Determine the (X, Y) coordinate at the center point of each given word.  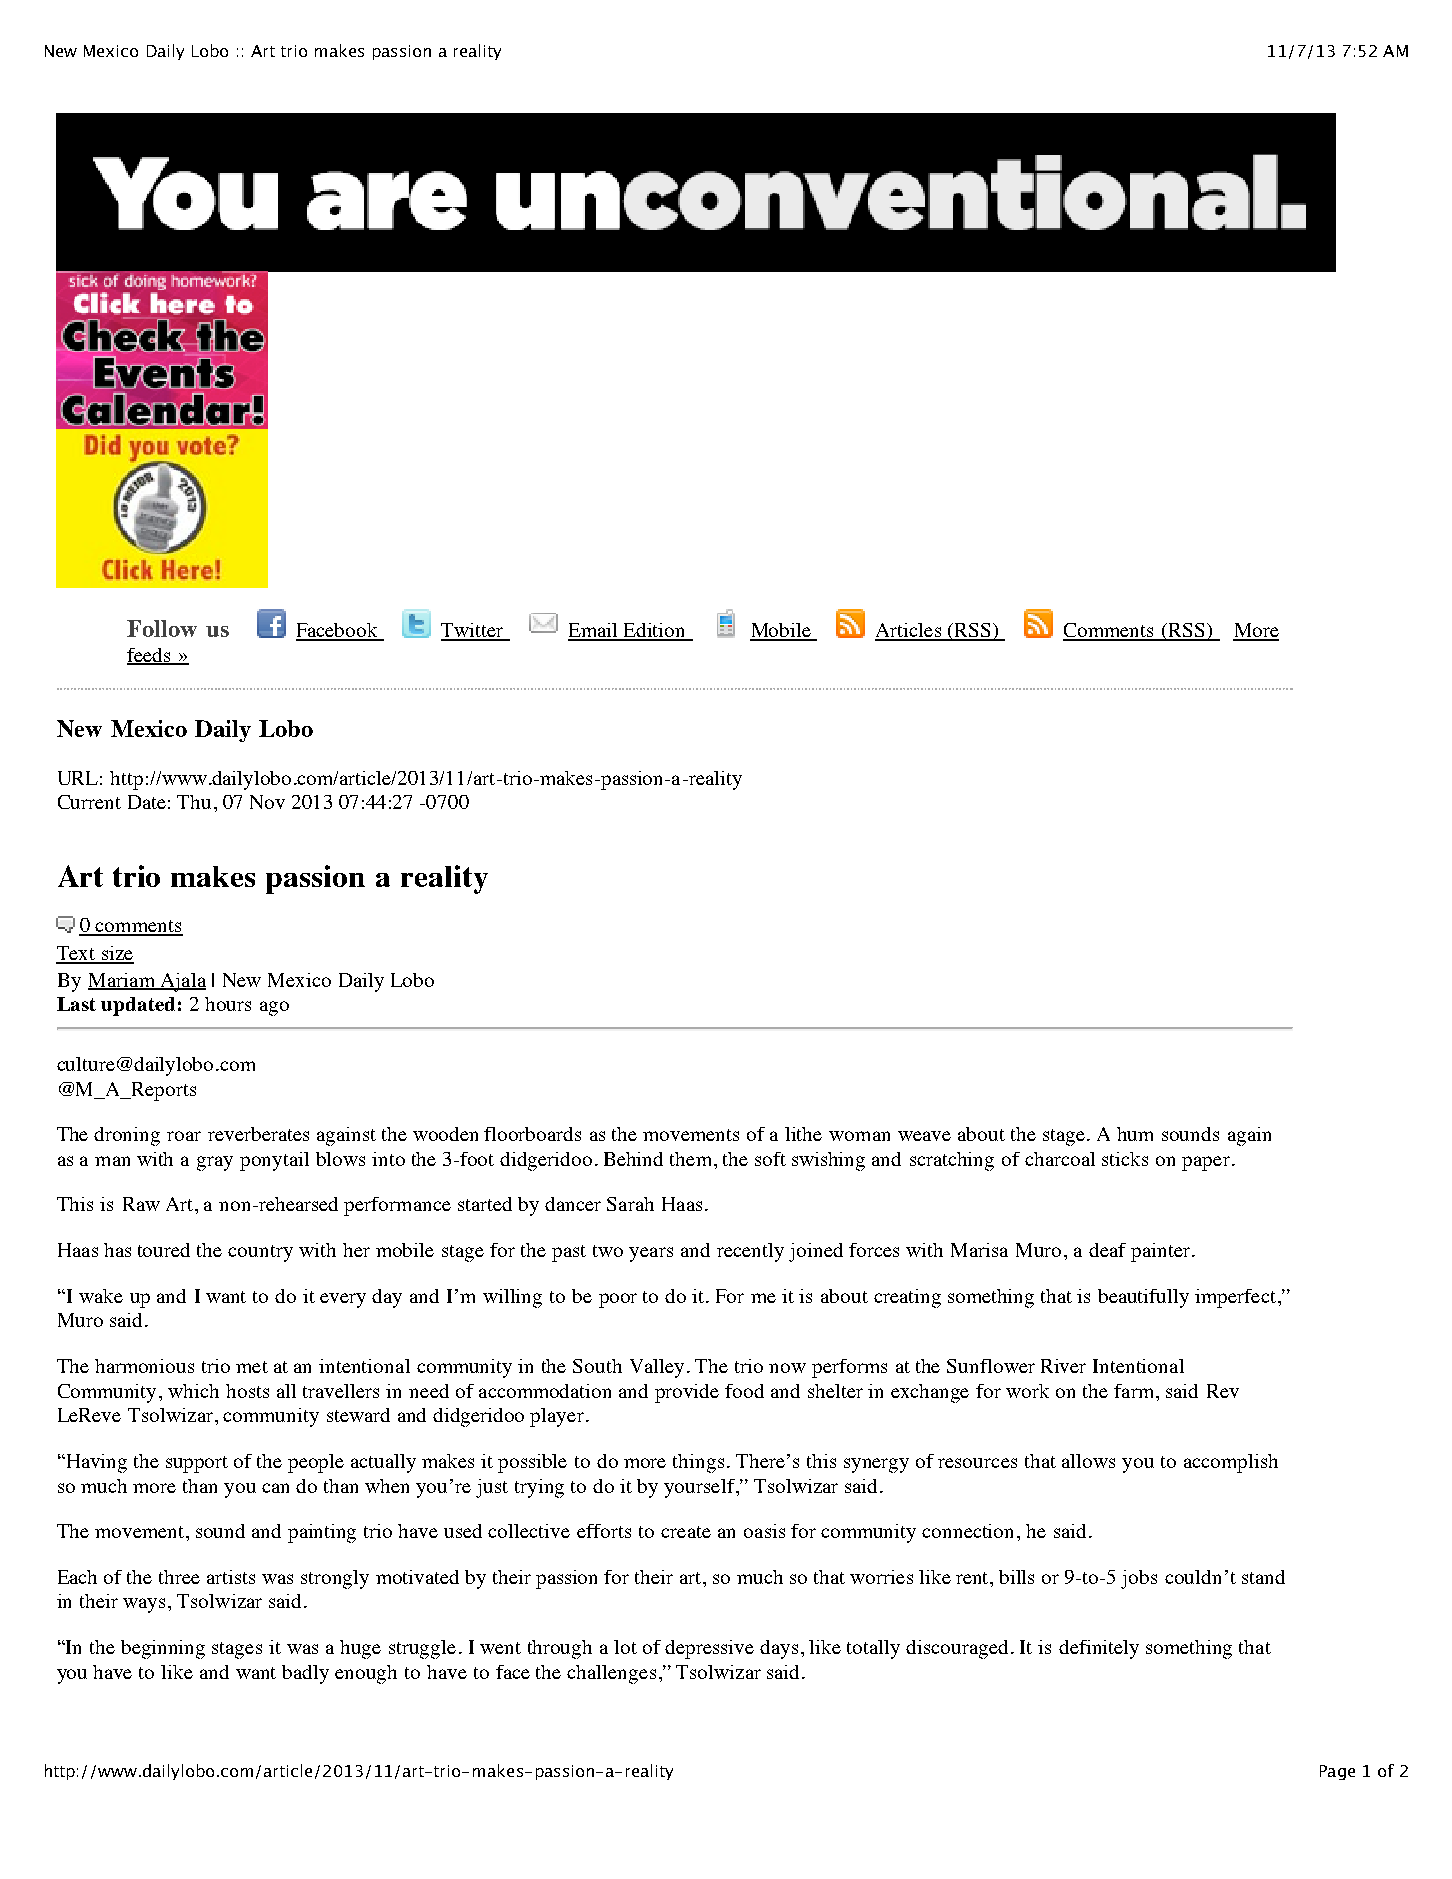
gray (215, 1163)
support (197, 1464)
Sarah (630, 1204)
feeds (150, 656)
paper (1206, 1163)
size (116, 954)
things (698, 1463)
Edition (655, 631)
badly (305, 1674)
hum (1135, 1134)
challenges (611, 1674)
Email (594, 631)
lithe (803, 1134)
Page (1337, 1772)
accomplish (1231, 1463)
